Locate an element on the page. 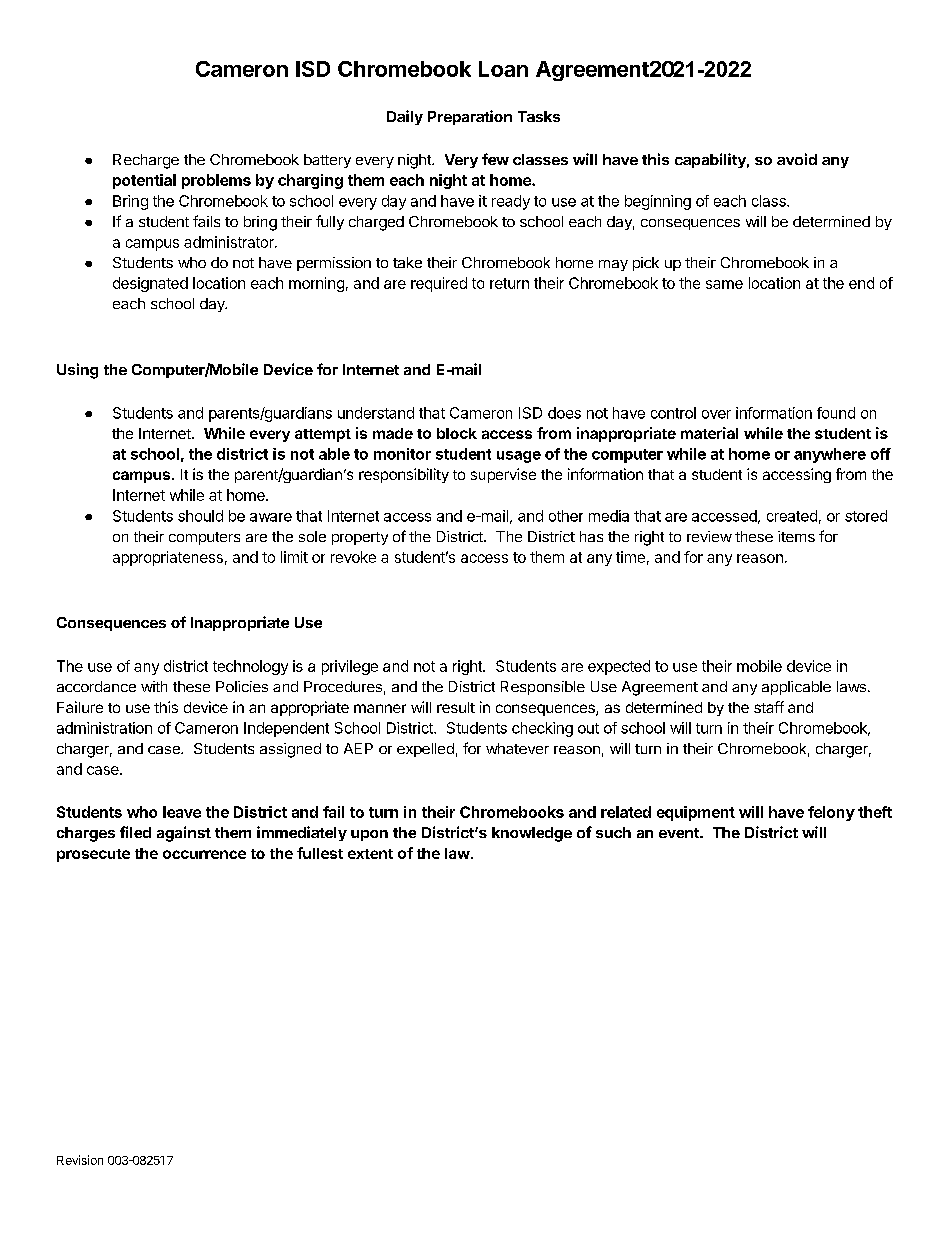  extent is located at coordinates (370, 854).
